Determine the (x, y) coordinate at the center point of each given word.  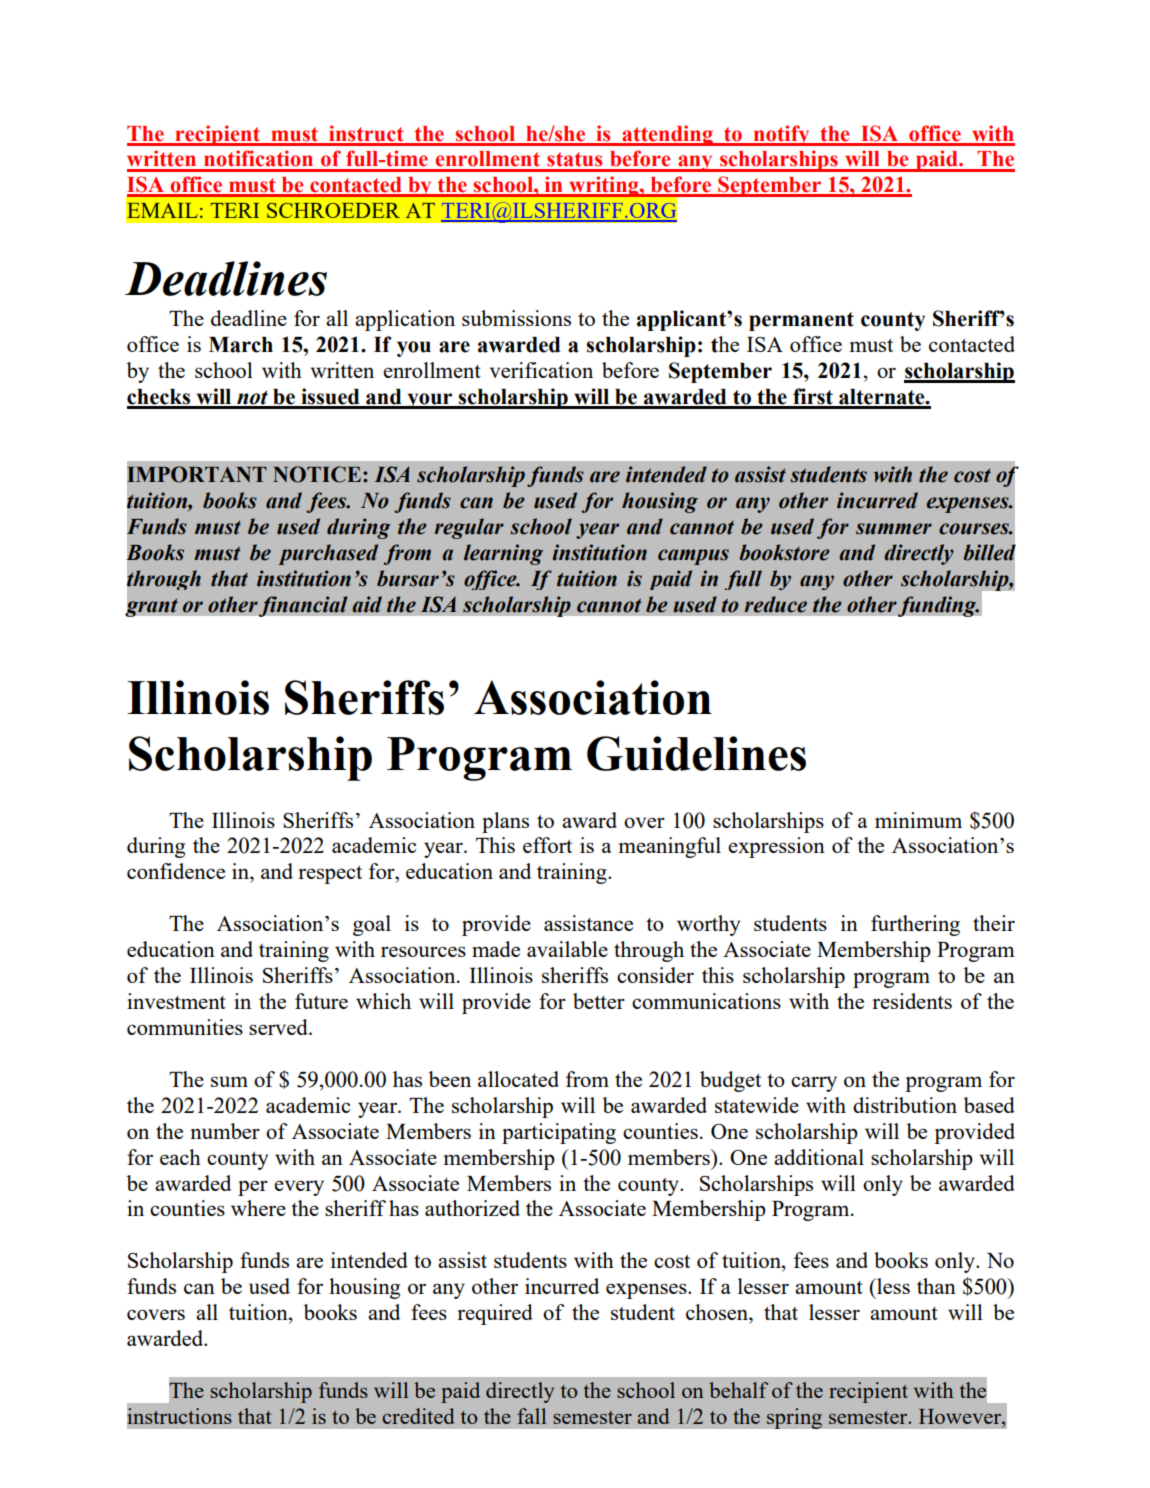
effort (547, 845)
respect (330, 875)
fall (531, 1416)
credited (418, 1416)
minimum (918, 820)
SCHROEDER (333, 210)
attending (667, 135)
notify (782, 135)
